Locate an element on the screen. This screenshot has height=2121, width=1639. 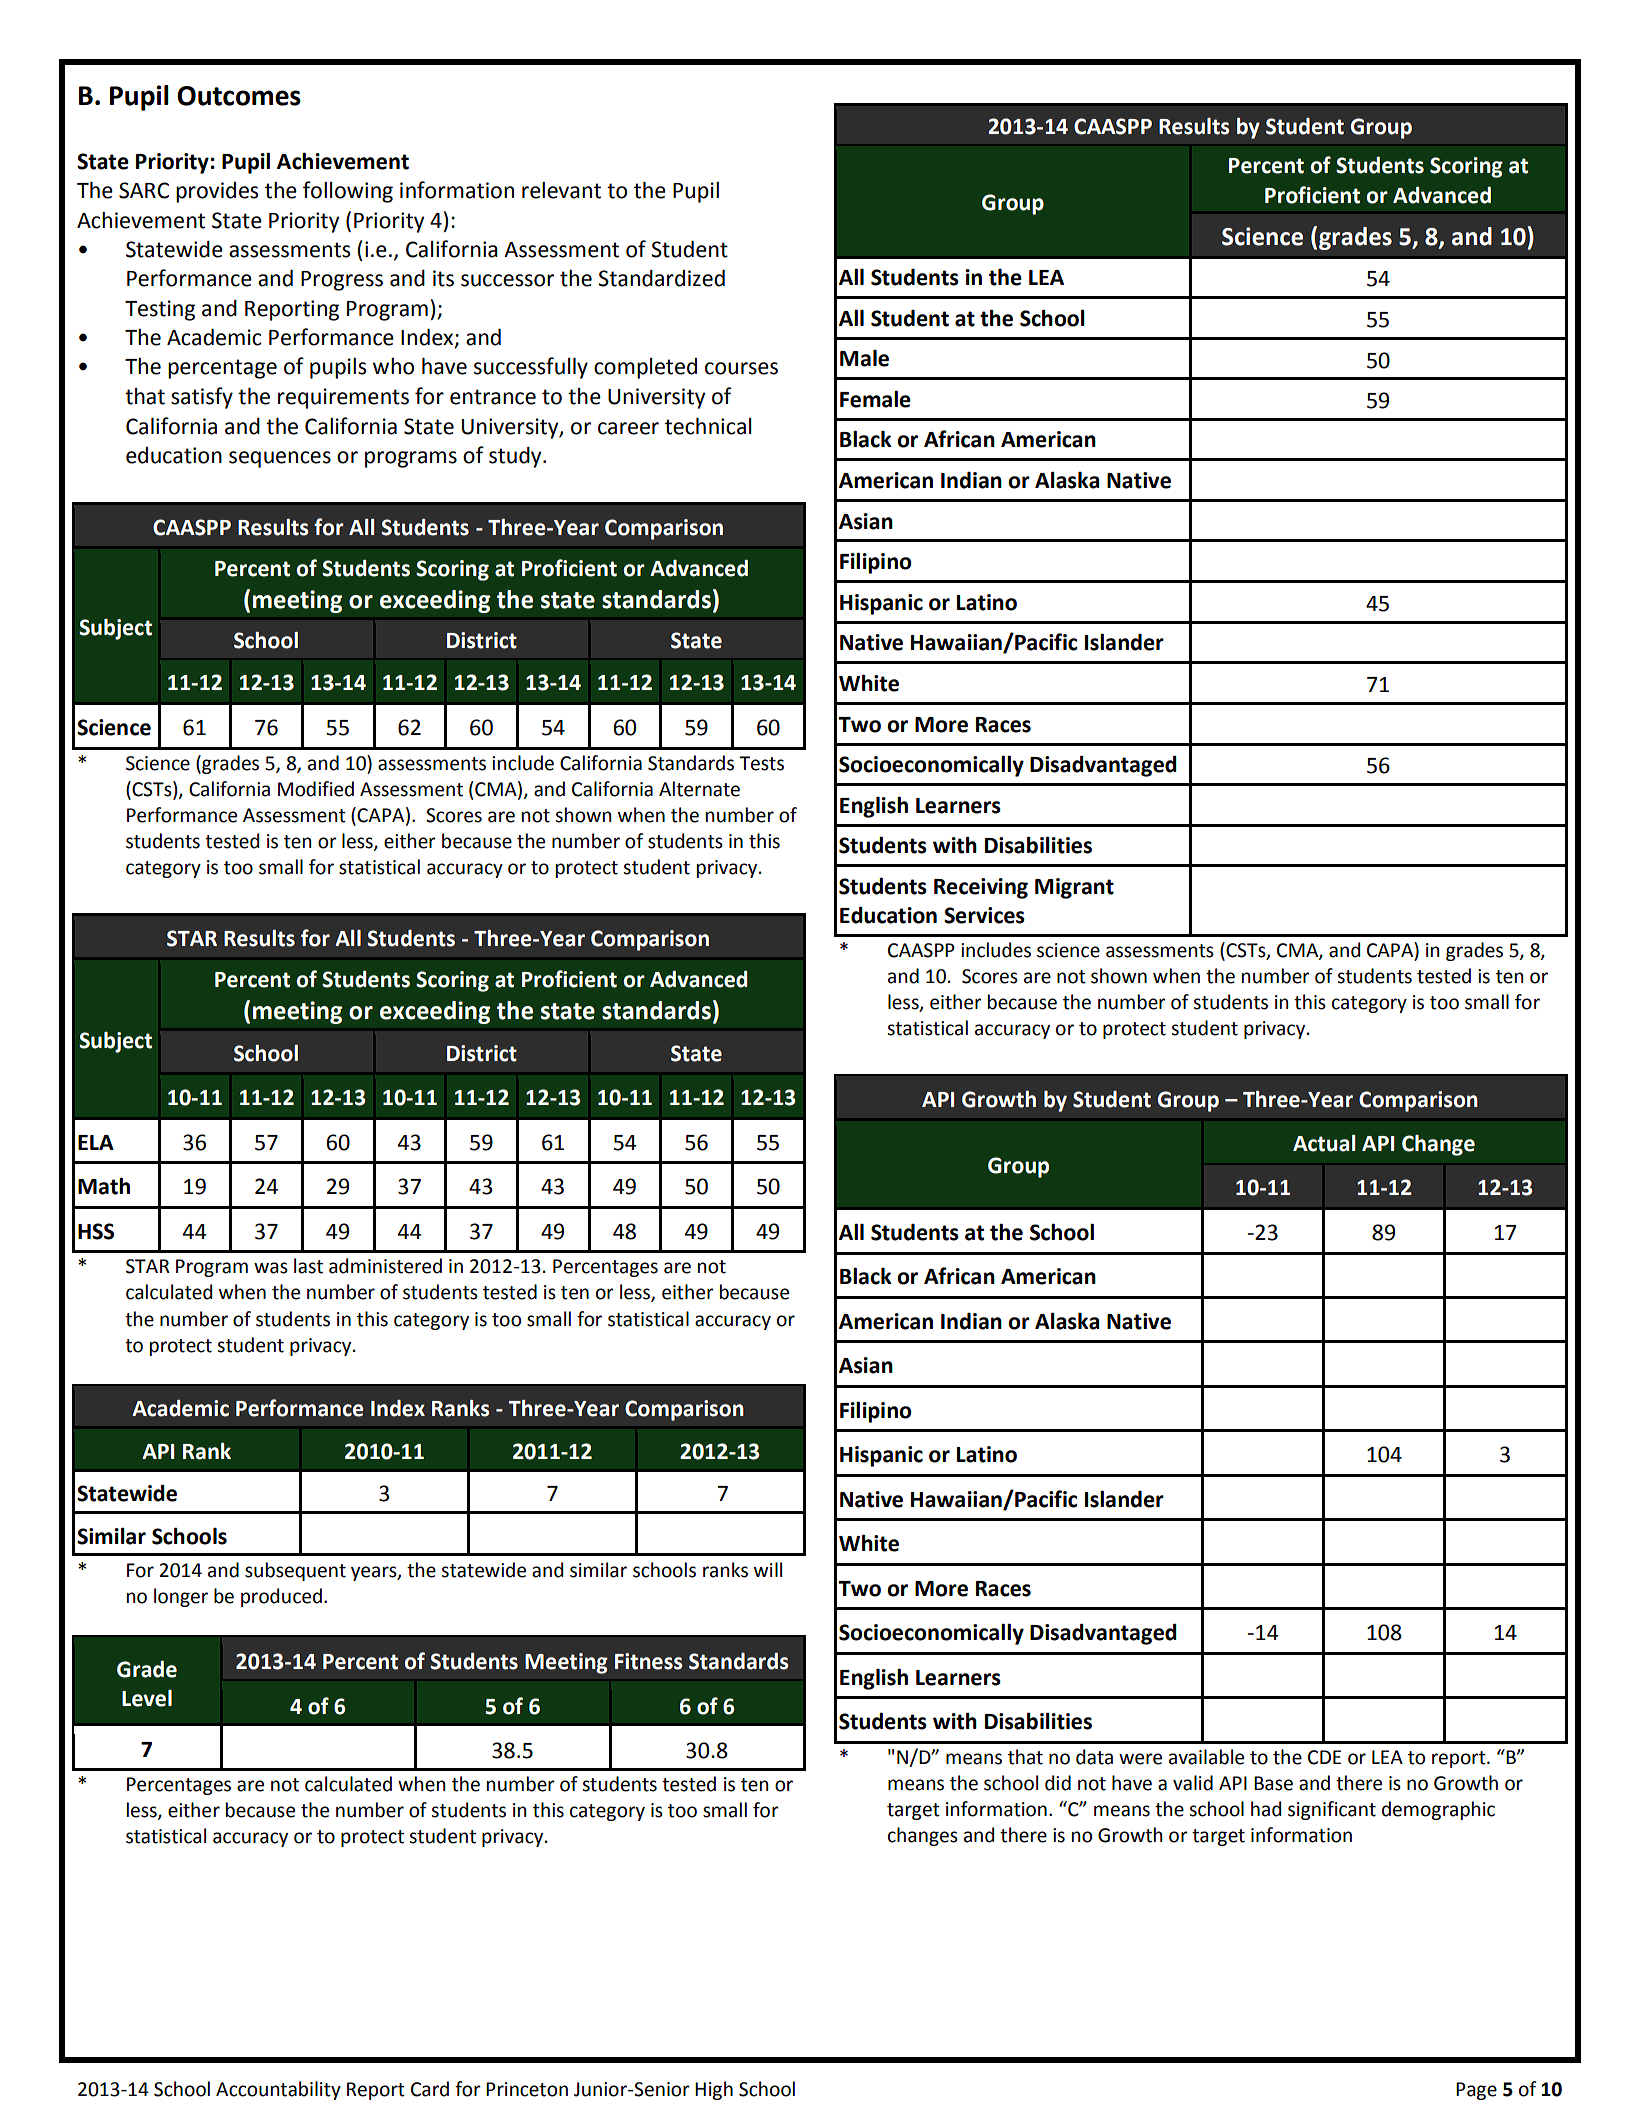
Services is located at coordinates (984, 915).
